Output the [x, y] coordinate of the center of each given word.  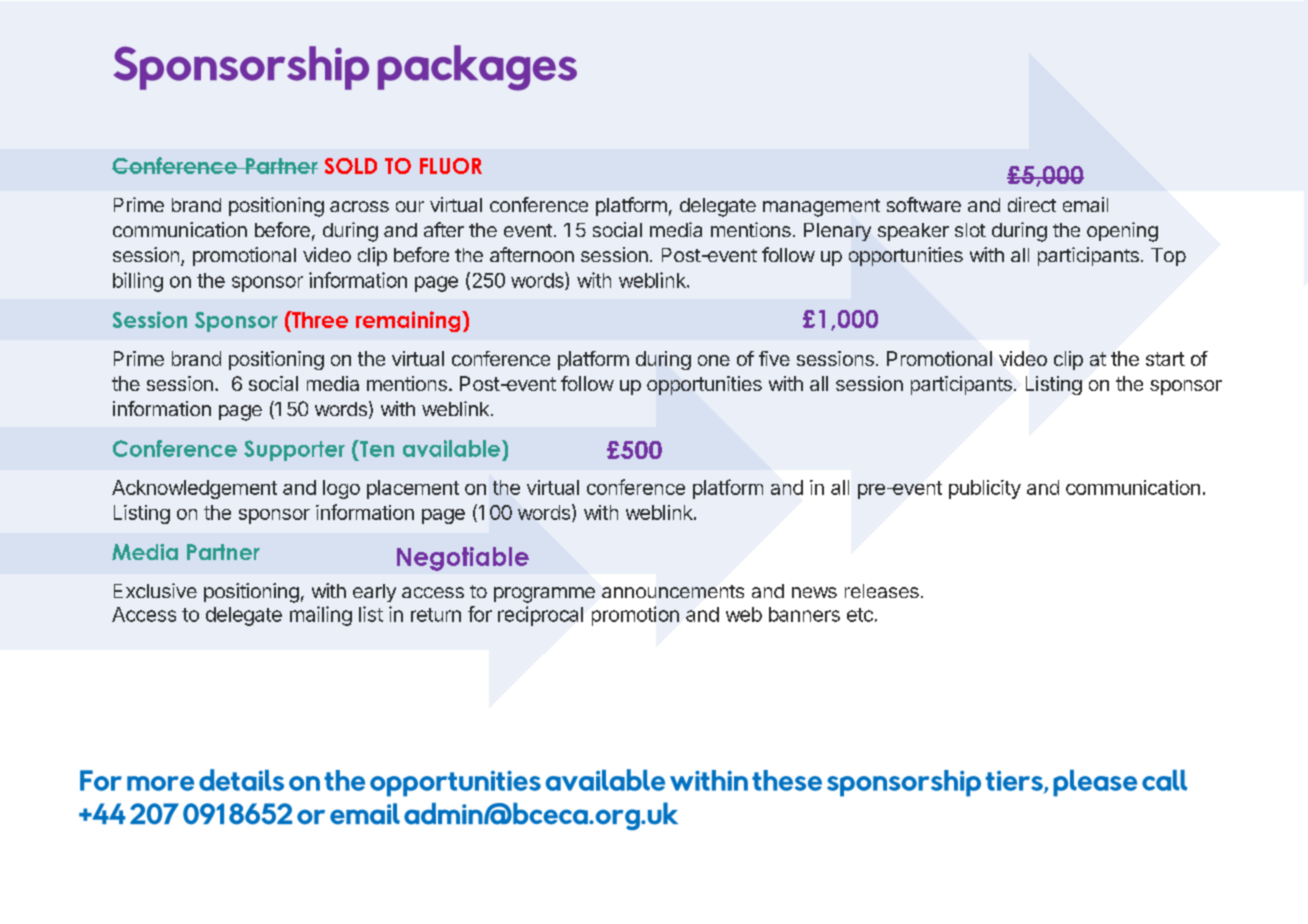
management [821, 208]
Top [1168, 257]
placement [413, 489]
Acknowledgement [194, 489]
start [1165, 359]
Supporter [294, 450]
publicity [985, 489]
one [714, 360]
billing [138, 282]
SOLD [351, 166]
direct [1032, 204]
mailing [321, 616]
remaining [409, 321]
